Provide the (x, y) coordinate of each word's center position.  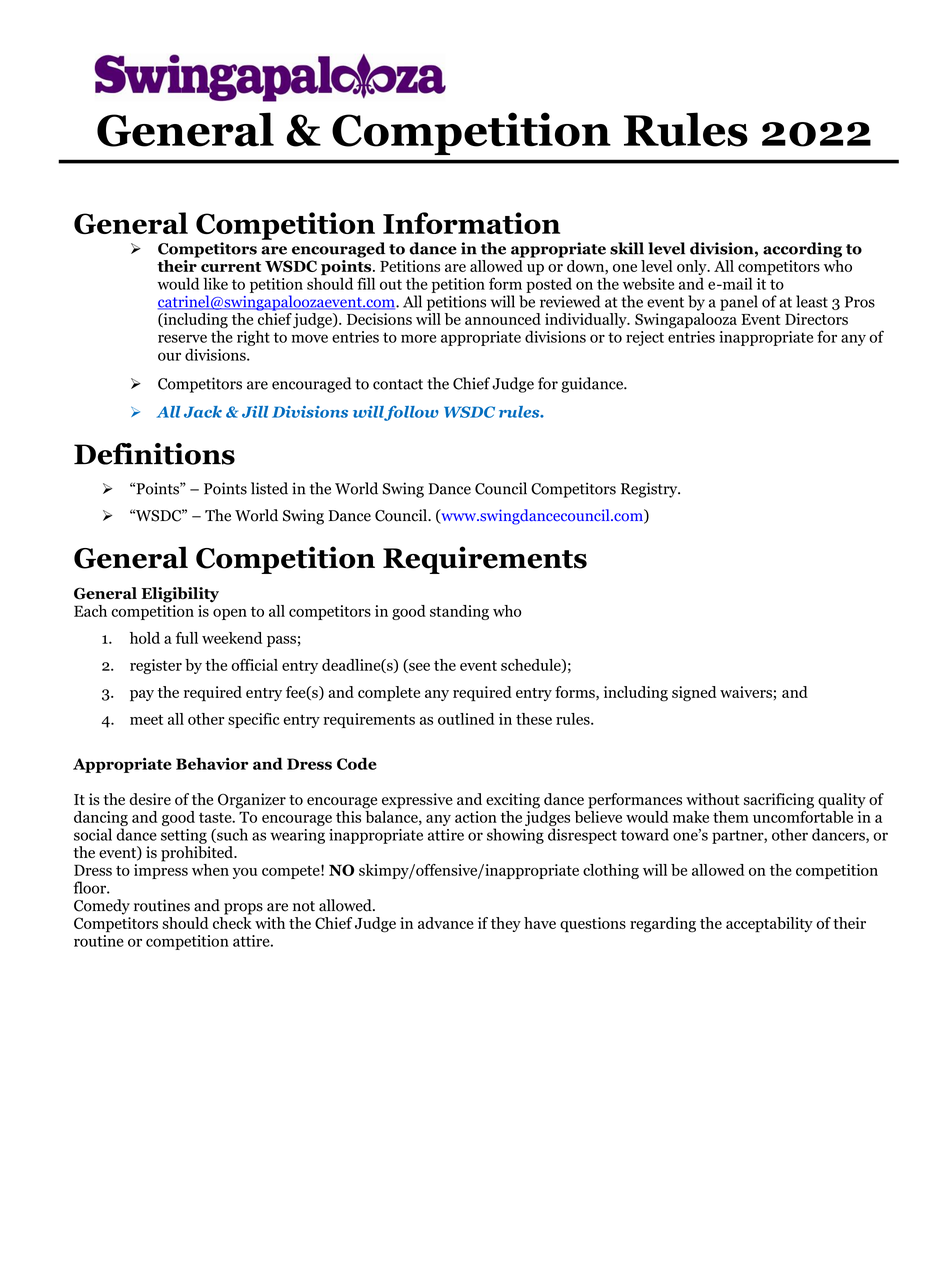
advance (446, 923)
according (802, 250)
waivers (746, 692)
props (243, 909)
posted (549, 284)
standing (459, 612)
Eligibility (180, 595)
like (215, 283)
